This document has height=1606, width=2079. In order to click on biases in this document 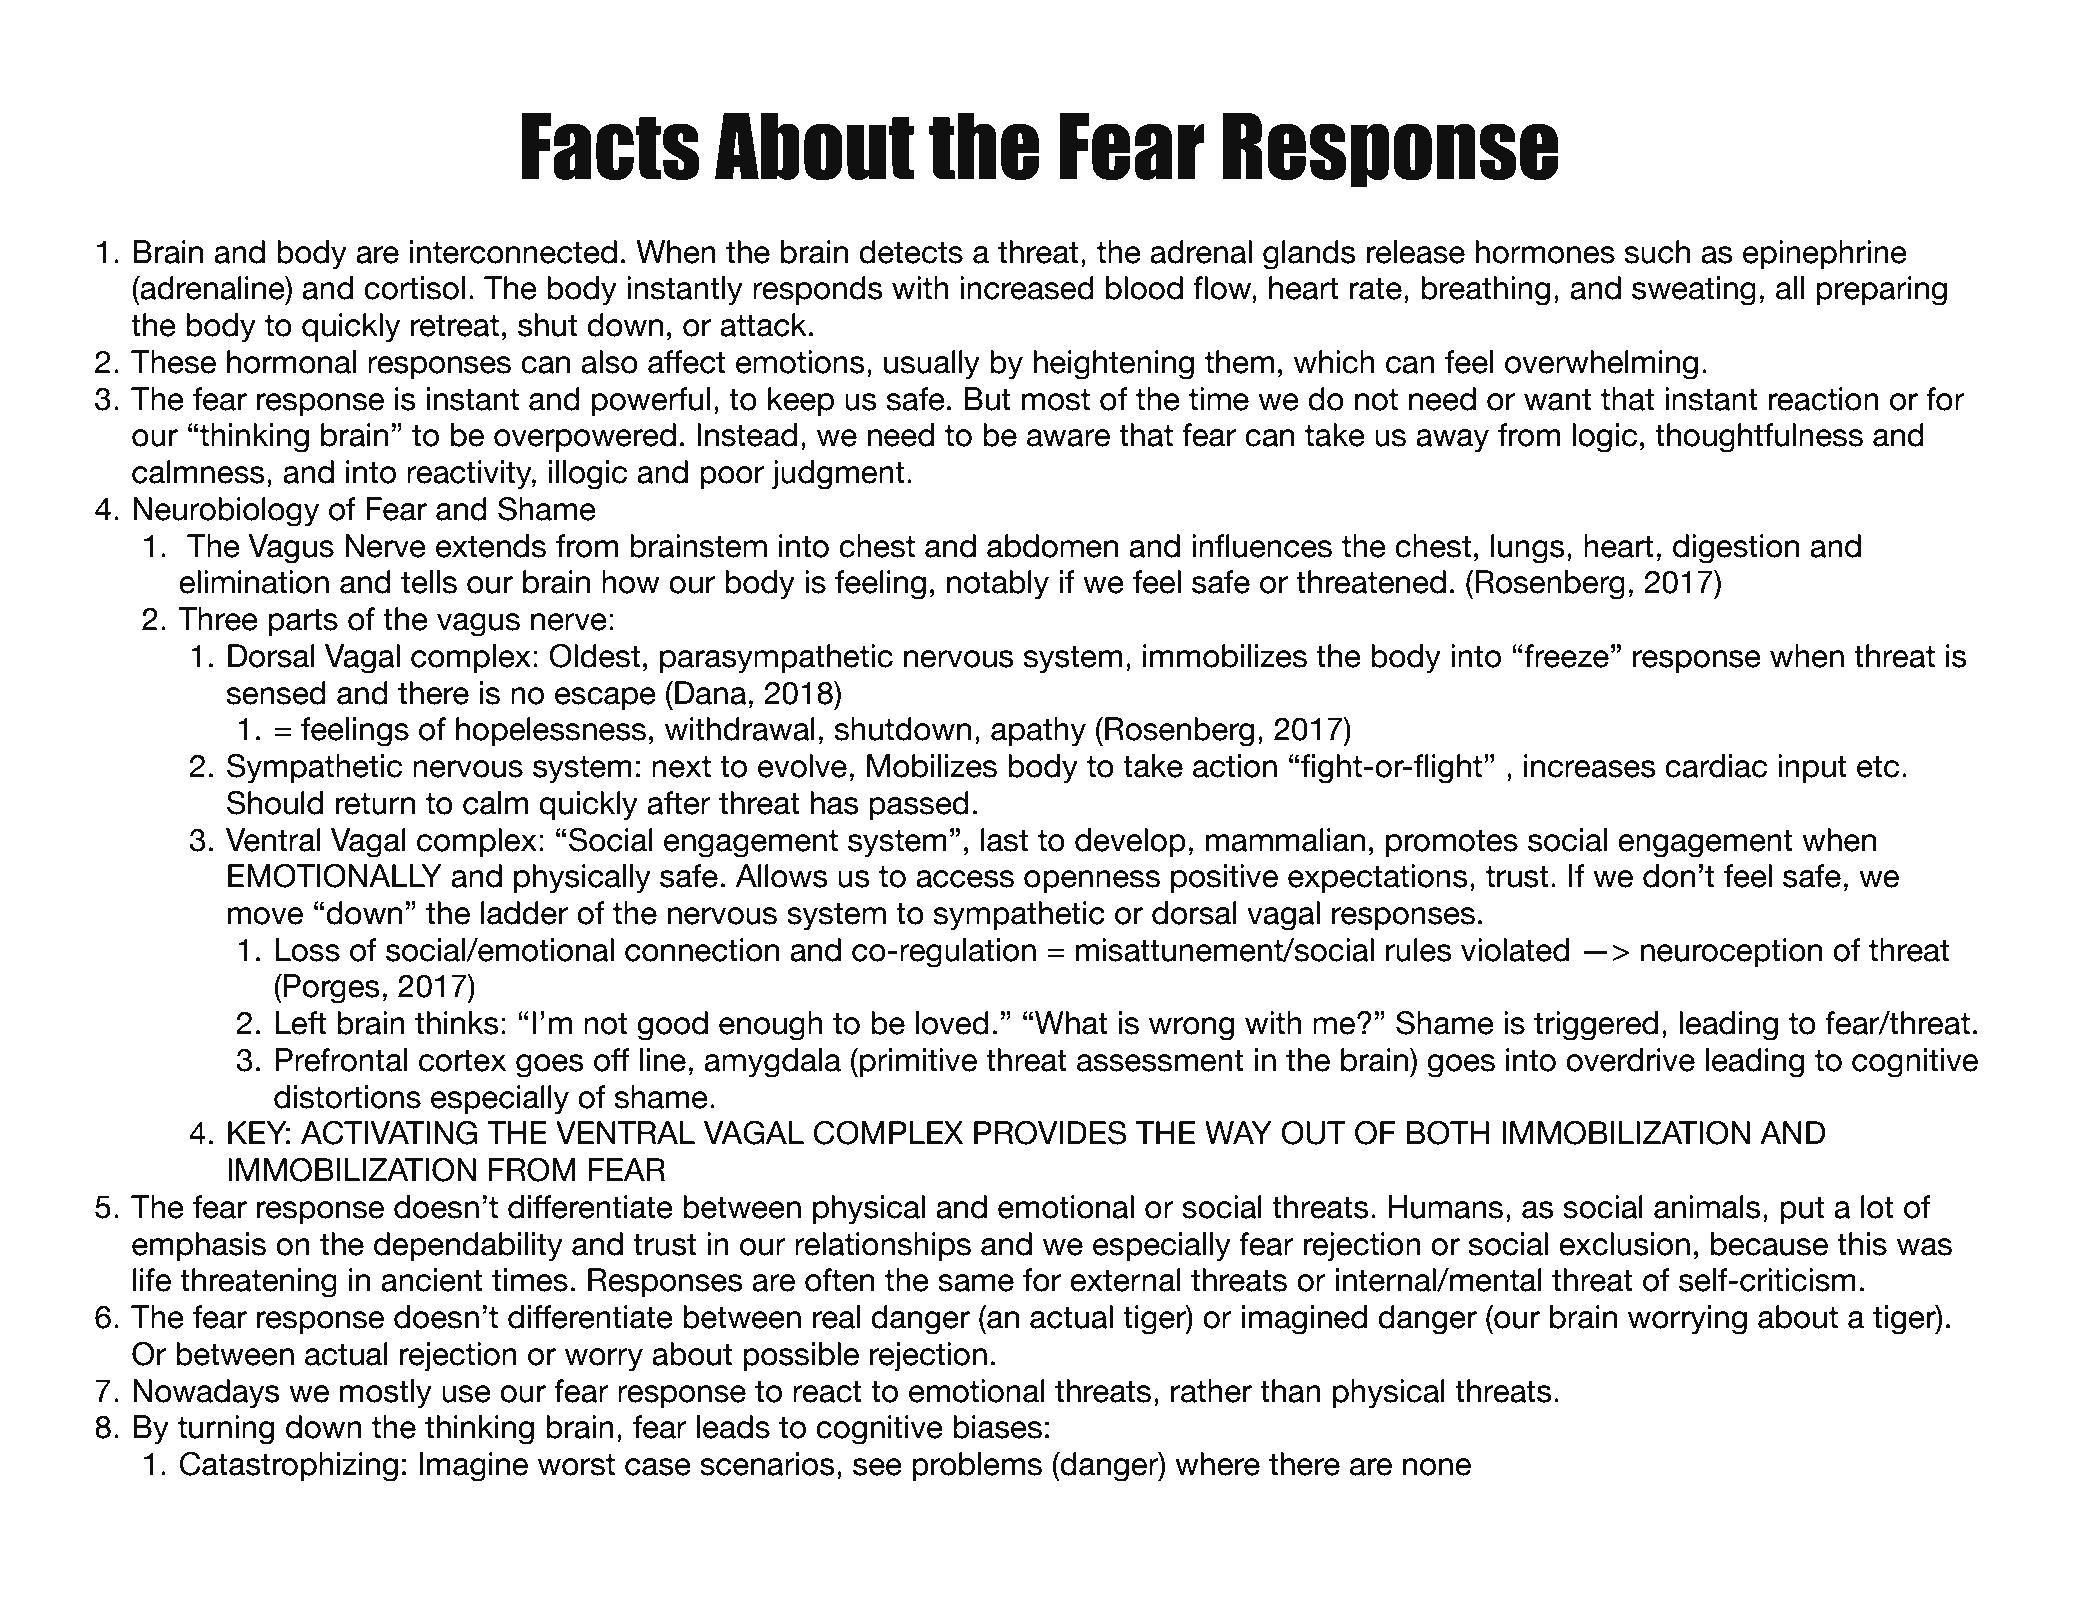, I will do `click(997, 1427)`.
